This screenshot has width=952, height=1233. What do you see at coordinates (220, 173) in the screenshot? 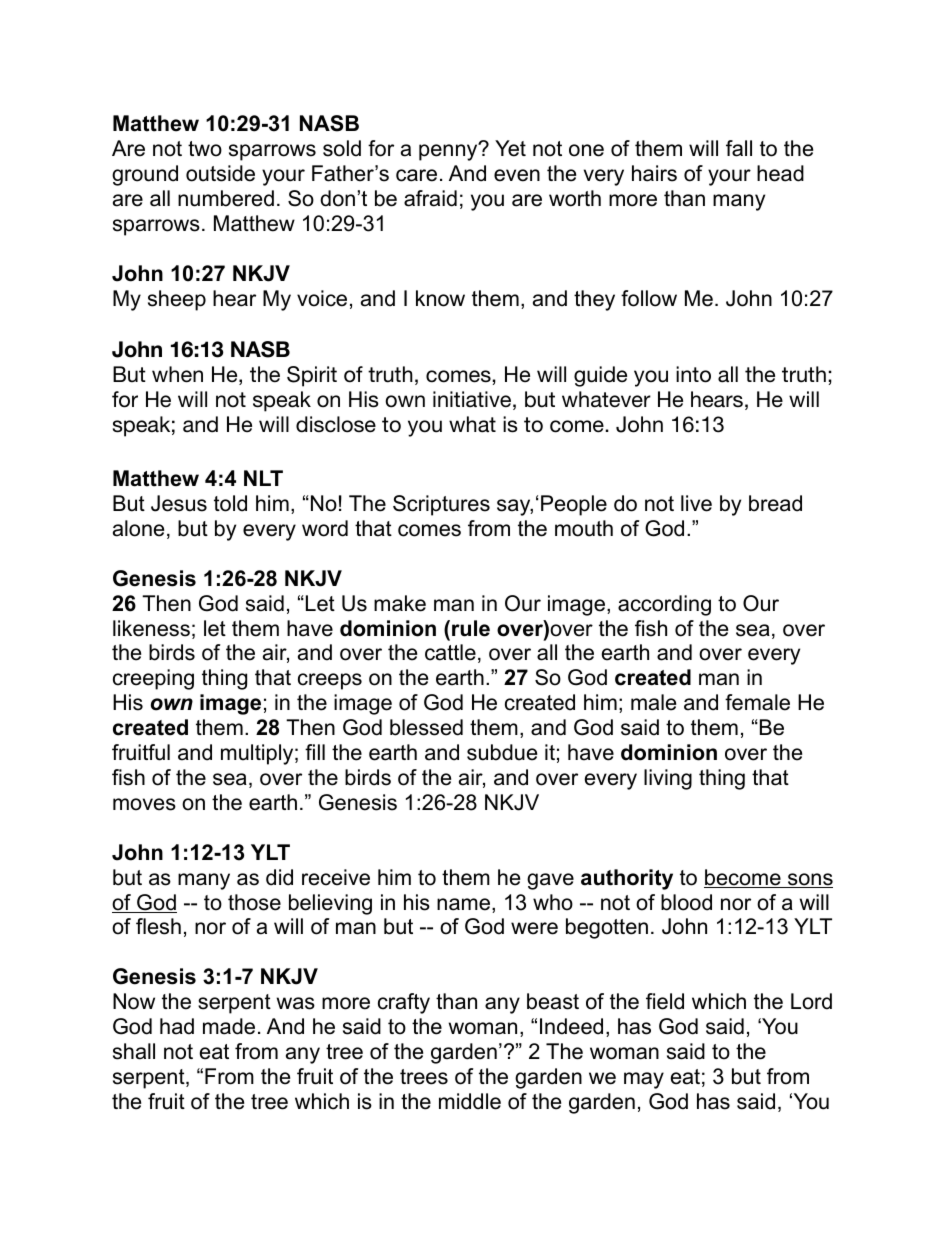
I see `outside` at bounding box center [220, 173].
